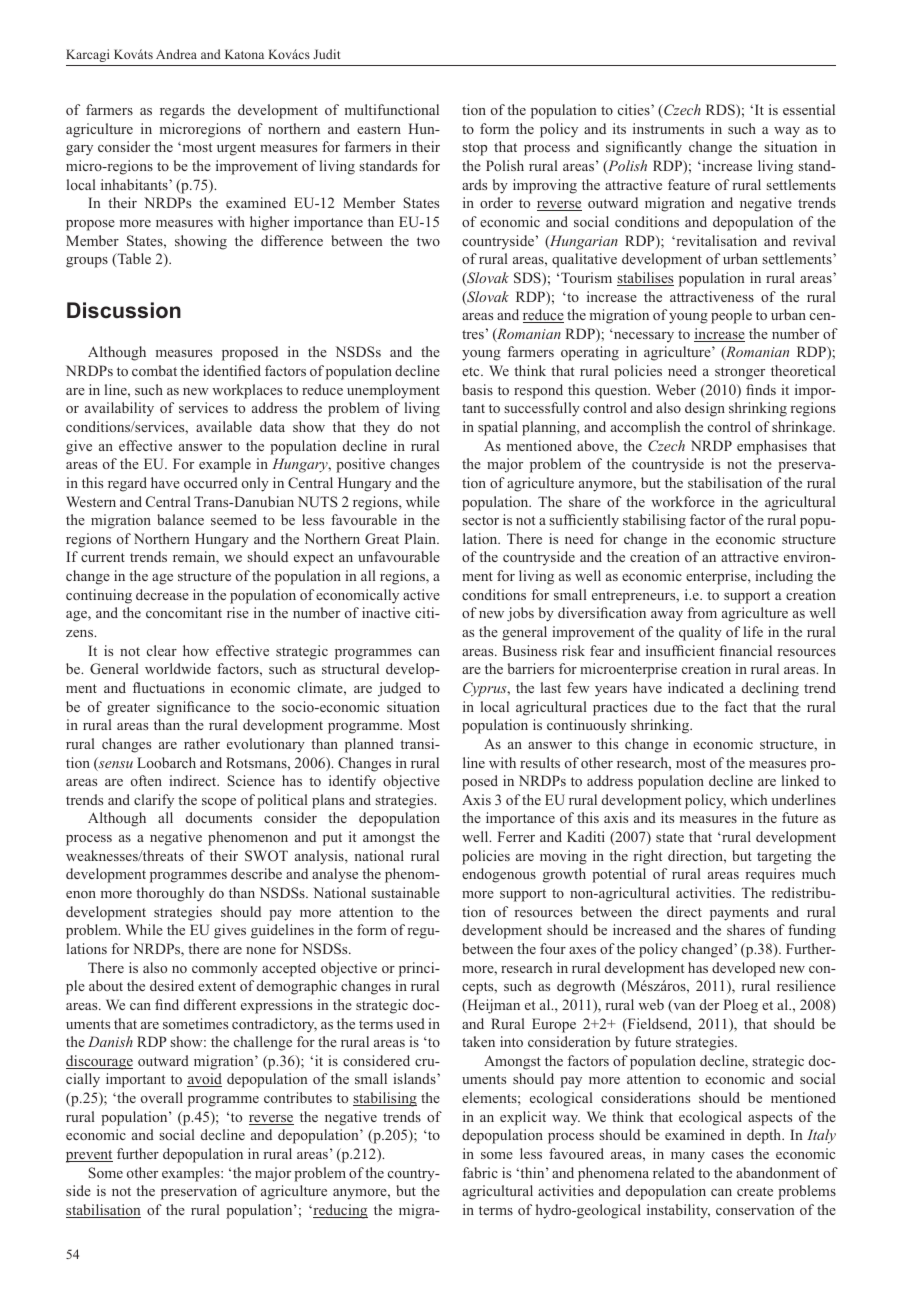 Image resolution: width=924 pixels, height=1308 pixels. Describe the element at coordinates (753, 631) in the screenshot. I see `life` at that location.
